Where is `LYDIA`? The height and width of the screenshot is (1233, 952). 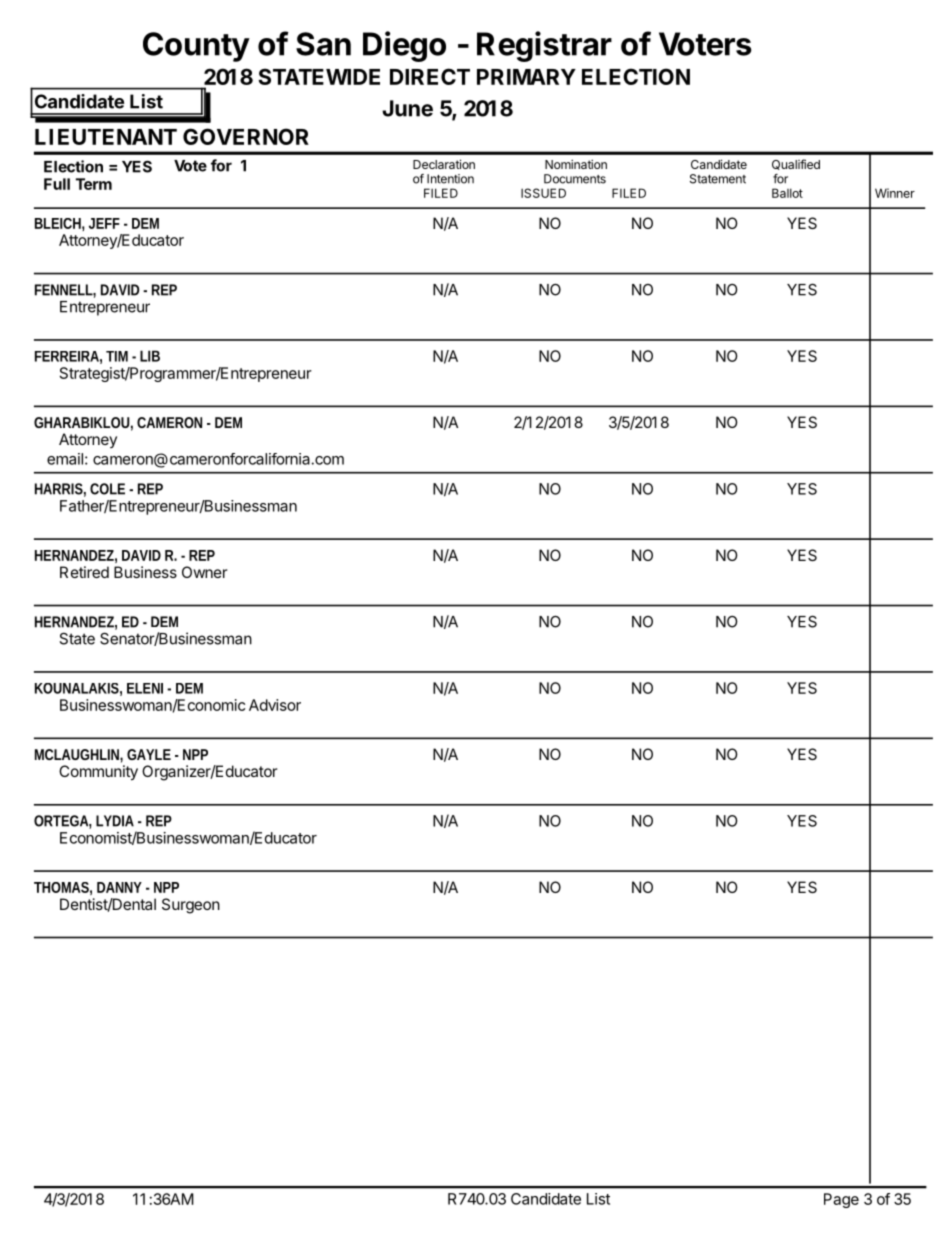
LYDIA is located at coordinates (115, 821).
